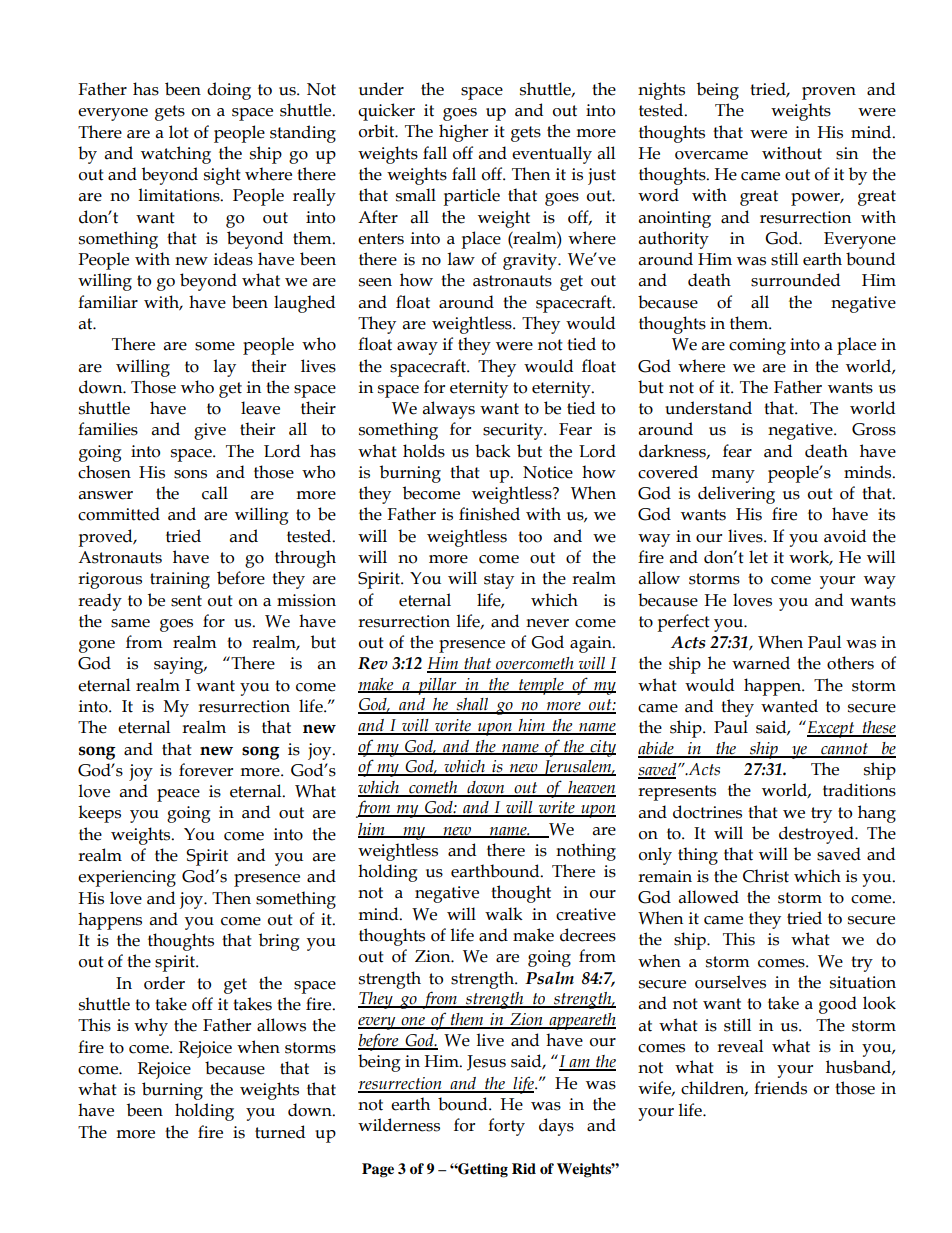 The image size is (952, 1233). What do you see at coordinates (829, 93) in the screenshot?
I see `proven` at bounding box center [829, 93].
